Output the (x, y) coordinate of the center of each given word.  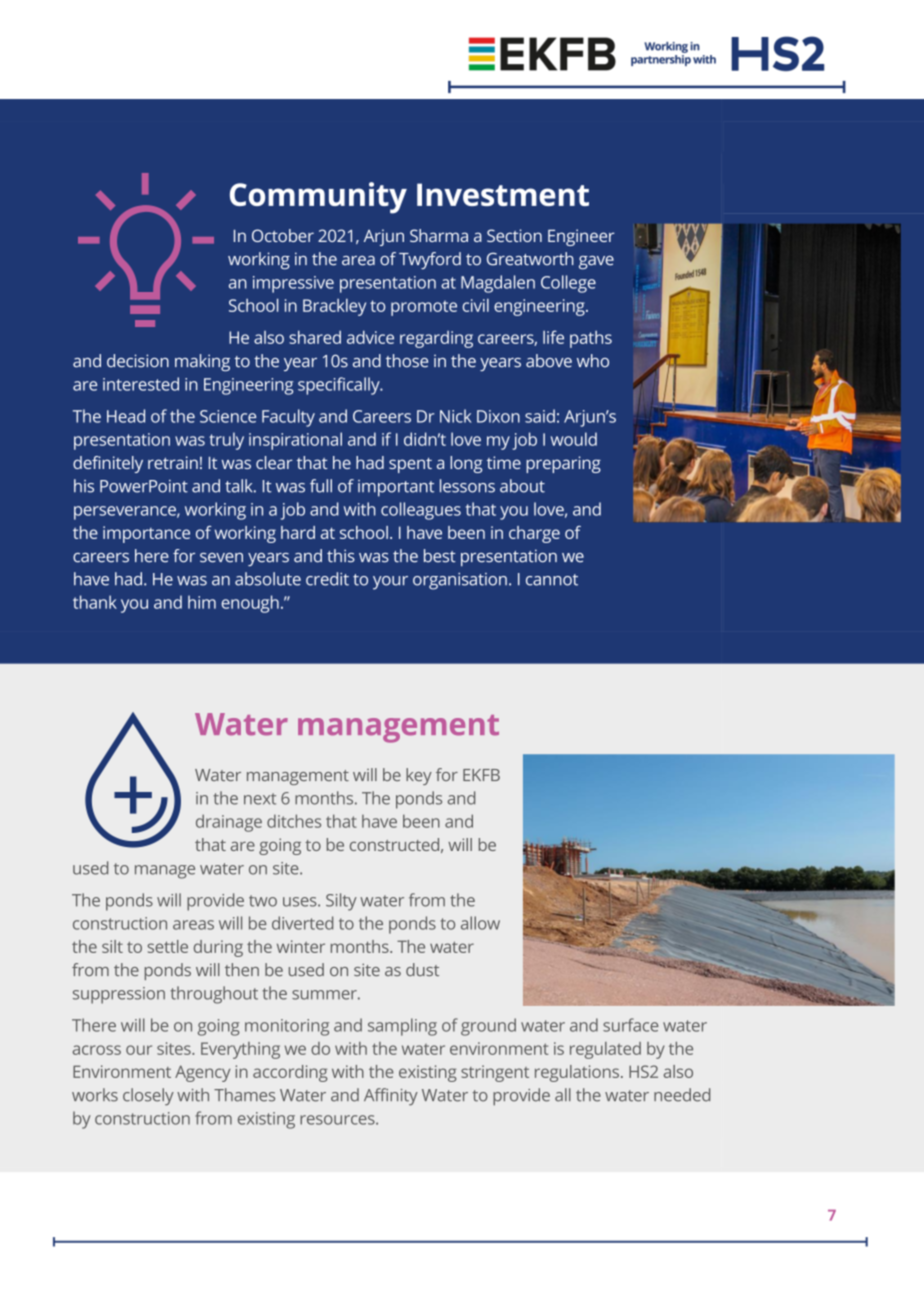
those (407, 361)
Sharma (439, 235)
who (593, 361)
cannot (552, 580)
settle (168, 946)
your (390, 583)
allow (480, 923)
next (260, 799)
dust (422, 969)
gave (596, 262)
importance (146, 534)
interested (141, 384)
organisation (460, 581)
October (283, 235)
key (419, 776)
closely (148, 1097)
